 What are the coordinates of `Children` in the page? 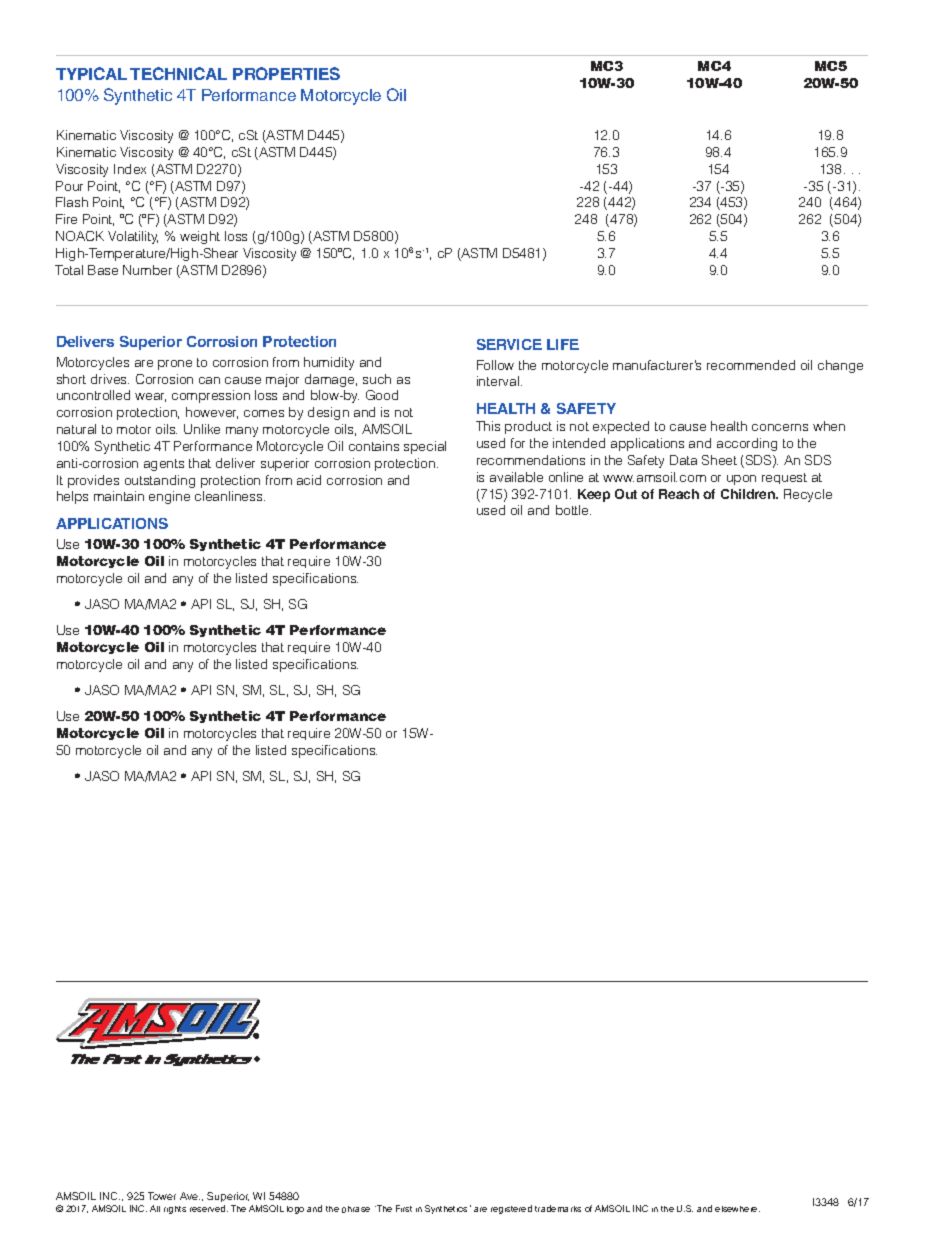 It's located at (749, 494).
